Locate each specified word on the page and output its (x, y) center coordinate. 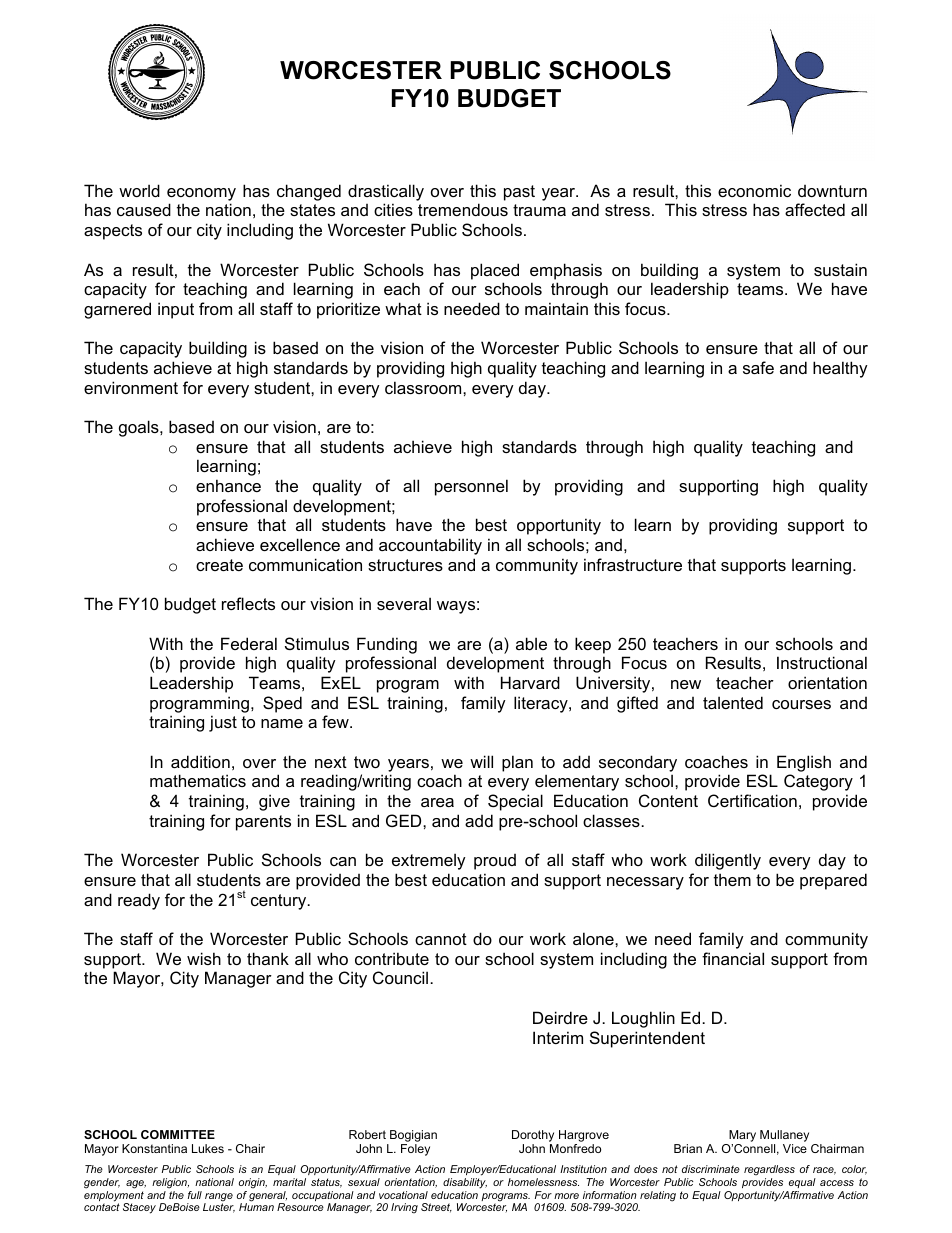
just (223, 723)
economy (201, 194)
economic (754, 190)
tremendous (463, 209)
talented (733, 702)
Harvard (530, 682)
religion (170, 1183)
